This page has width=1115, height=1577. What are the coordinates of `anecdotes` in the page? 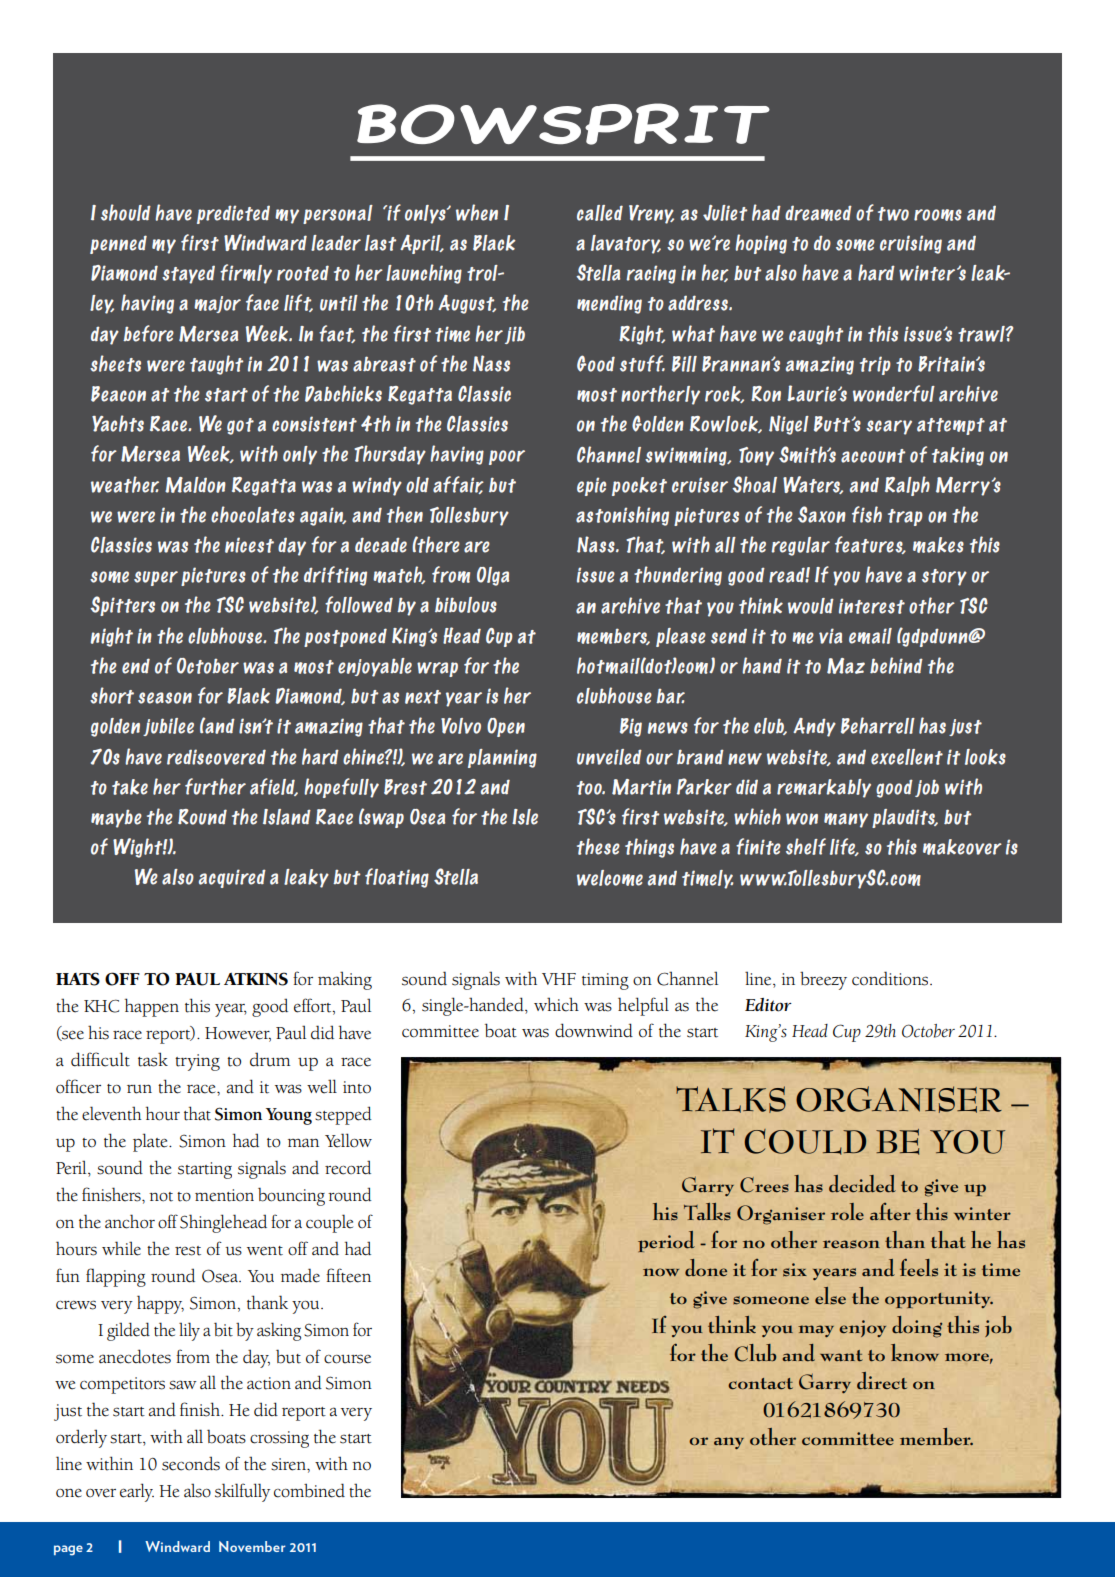 It's located at (135, 1356).
